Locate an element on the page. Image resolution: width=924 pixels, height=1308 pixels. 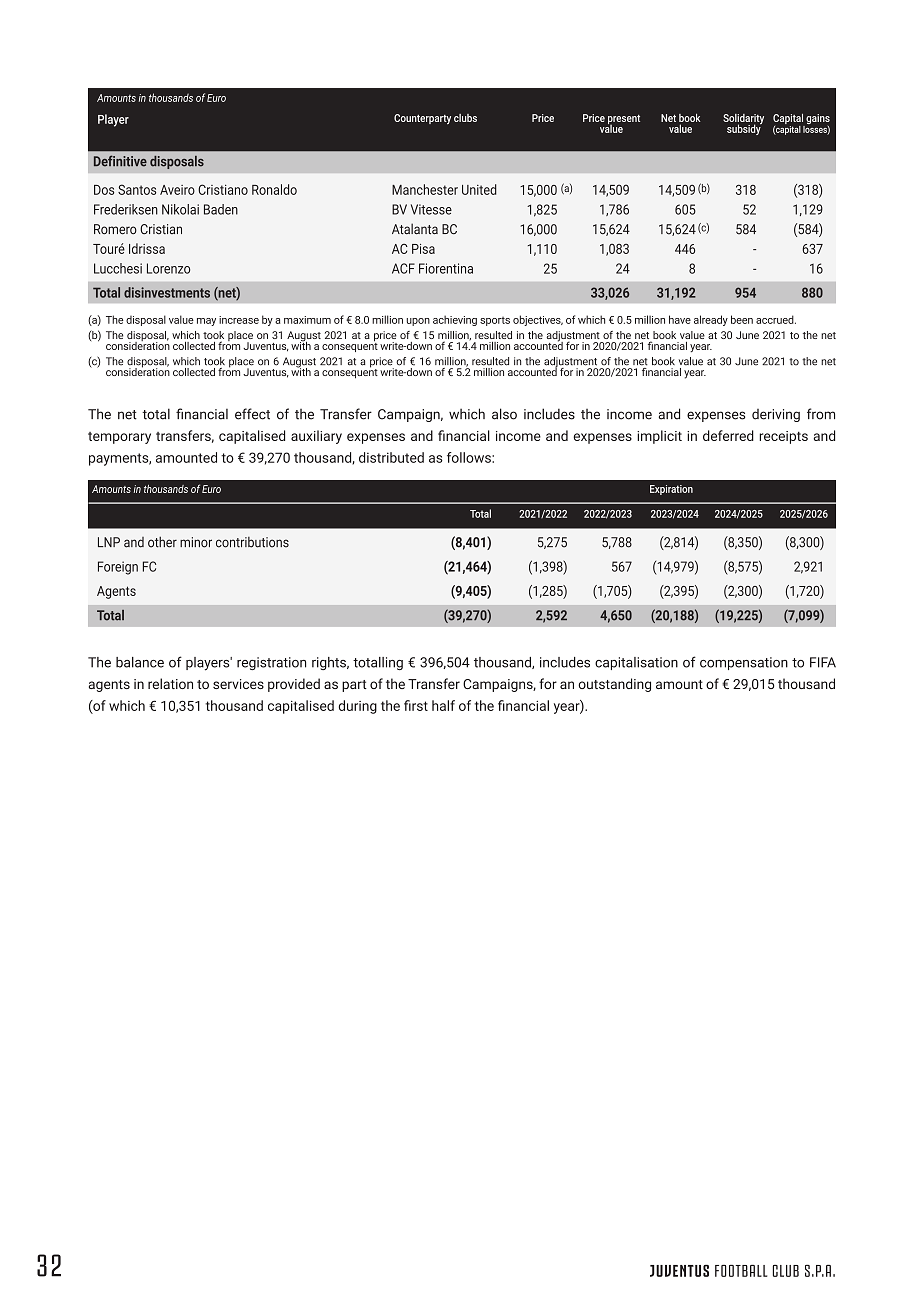
half is located at coordinates (443, 705).
